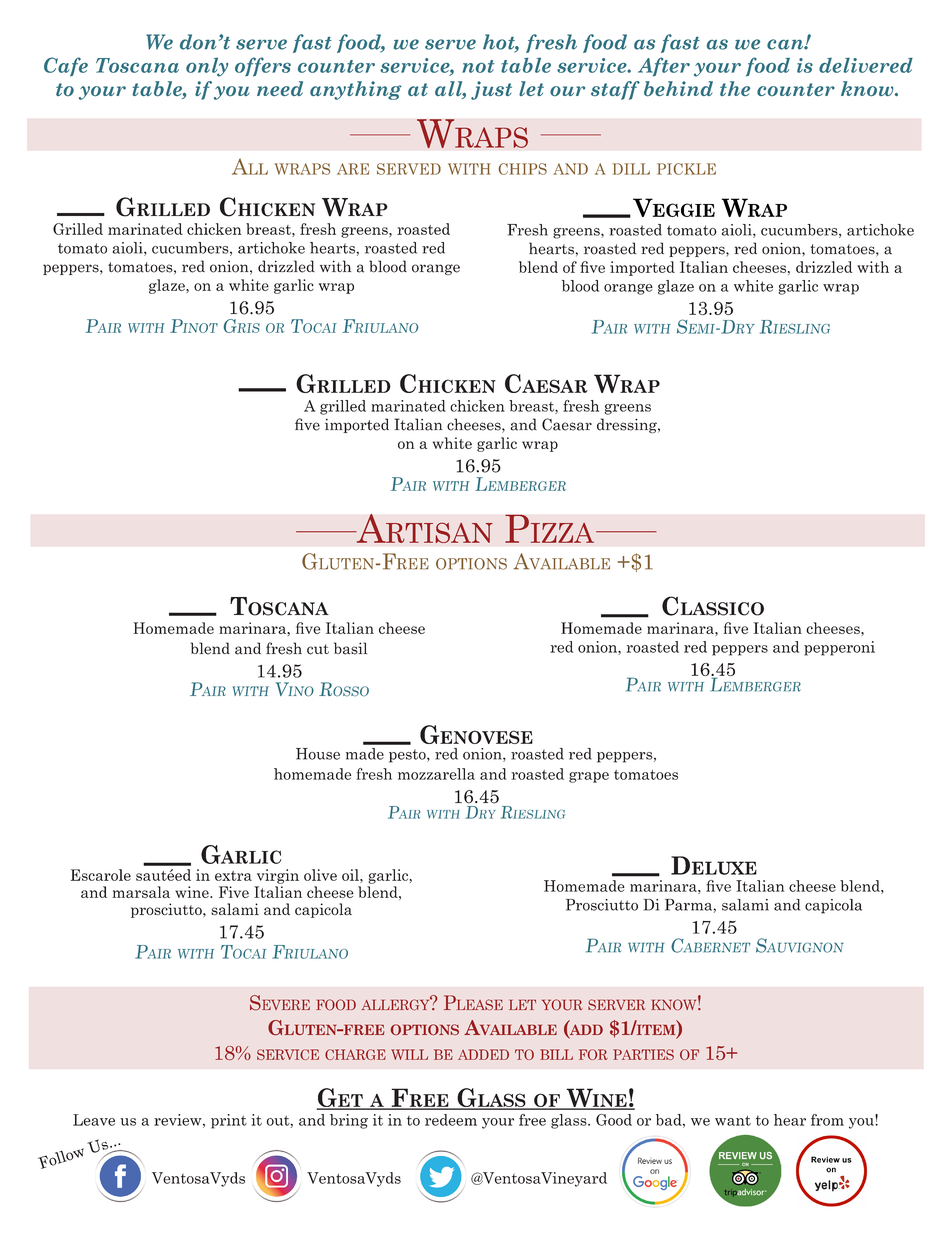 The height and width of the page is (1233, 952). What do you see at coordinates (436, 774) in the page?
I see `mozzarella` at bounding box center [436, 774].
